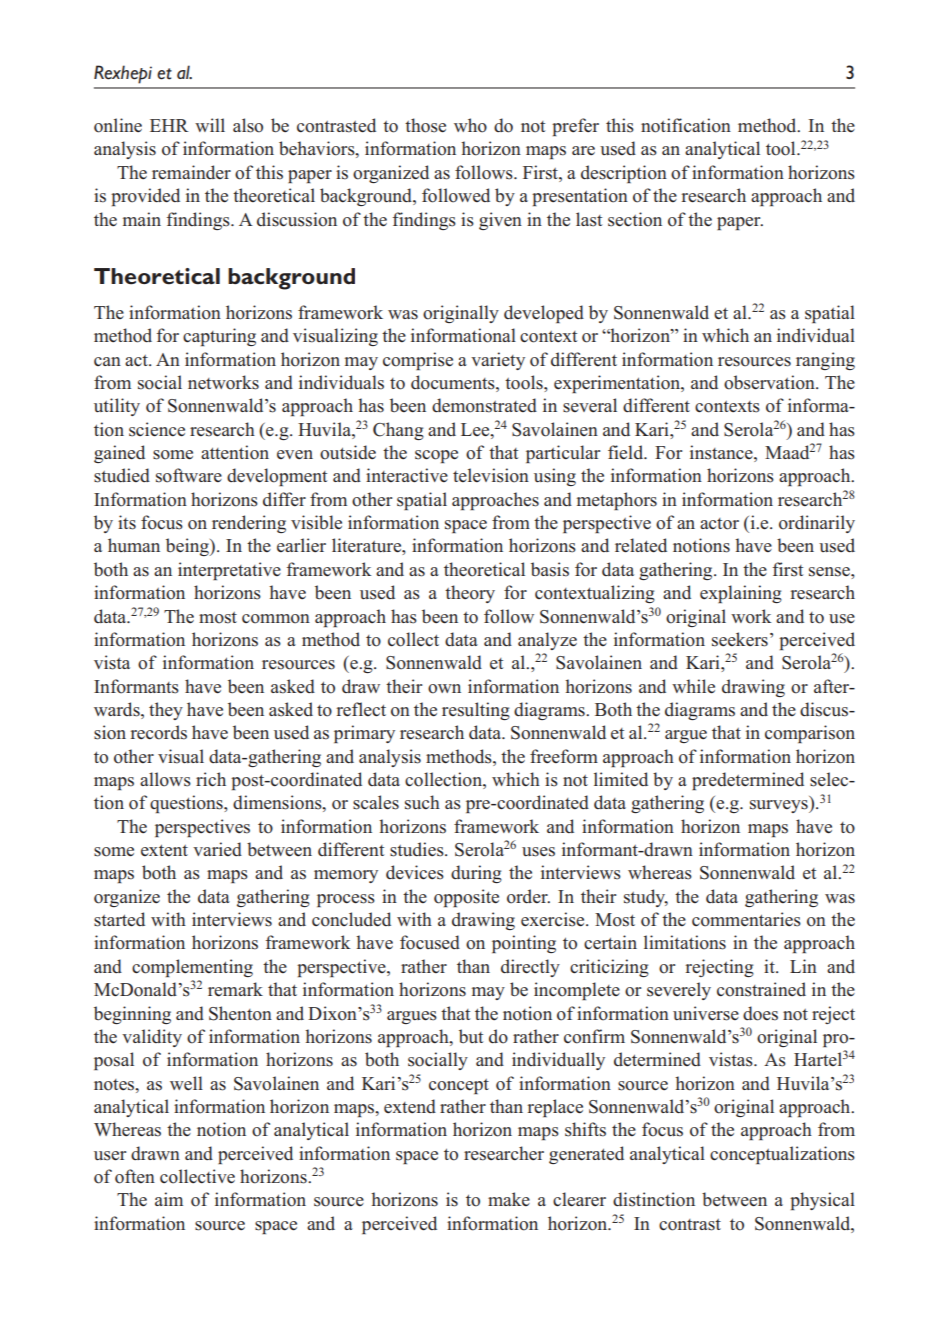  I want to click on complementing, so click(192, 968).
